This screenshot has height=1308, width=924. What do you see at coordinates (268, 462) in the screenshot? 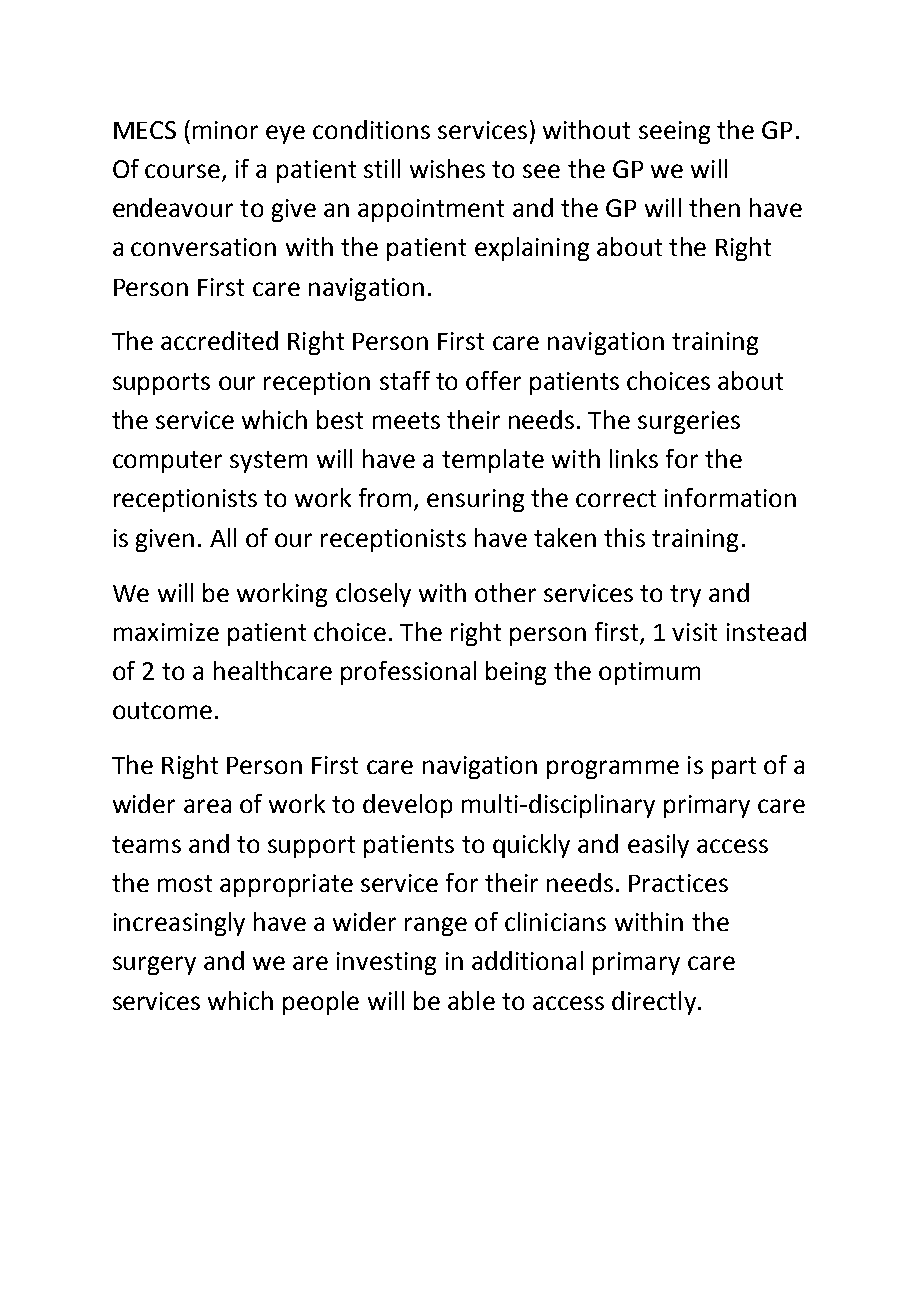
I see `system` at bounding box center [268, 462].
